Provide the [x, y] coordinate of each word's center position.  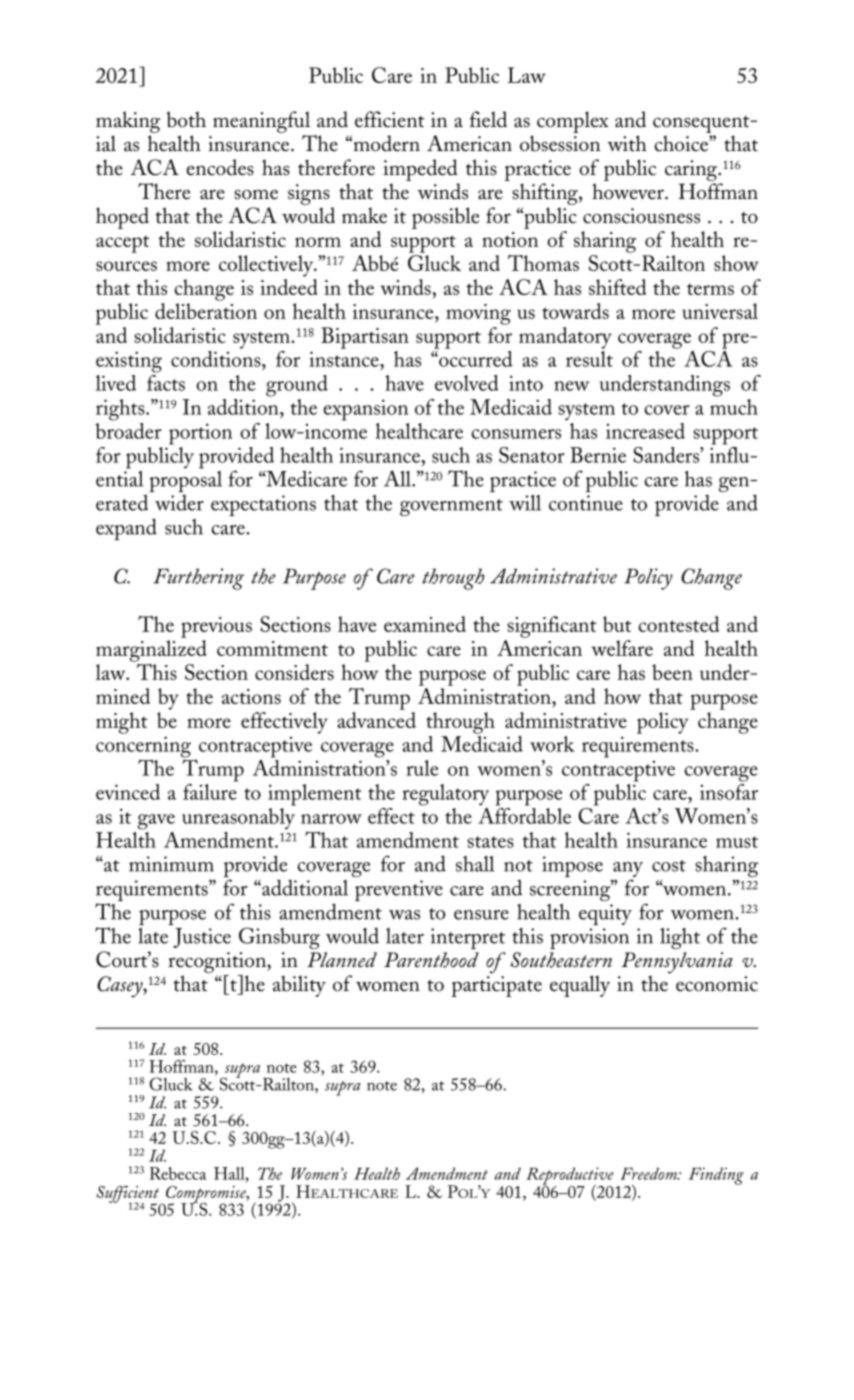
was [404, 915]
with [627, 143]
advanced [376, 720]
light [680, 938]
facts [166, 383]
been [672, 672]
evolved [467, 383]
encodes [220, 167]
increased [645, 431]
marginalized [151, 651]
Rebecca [178, 1173]
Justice [202, 938]
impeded [421, 171]
